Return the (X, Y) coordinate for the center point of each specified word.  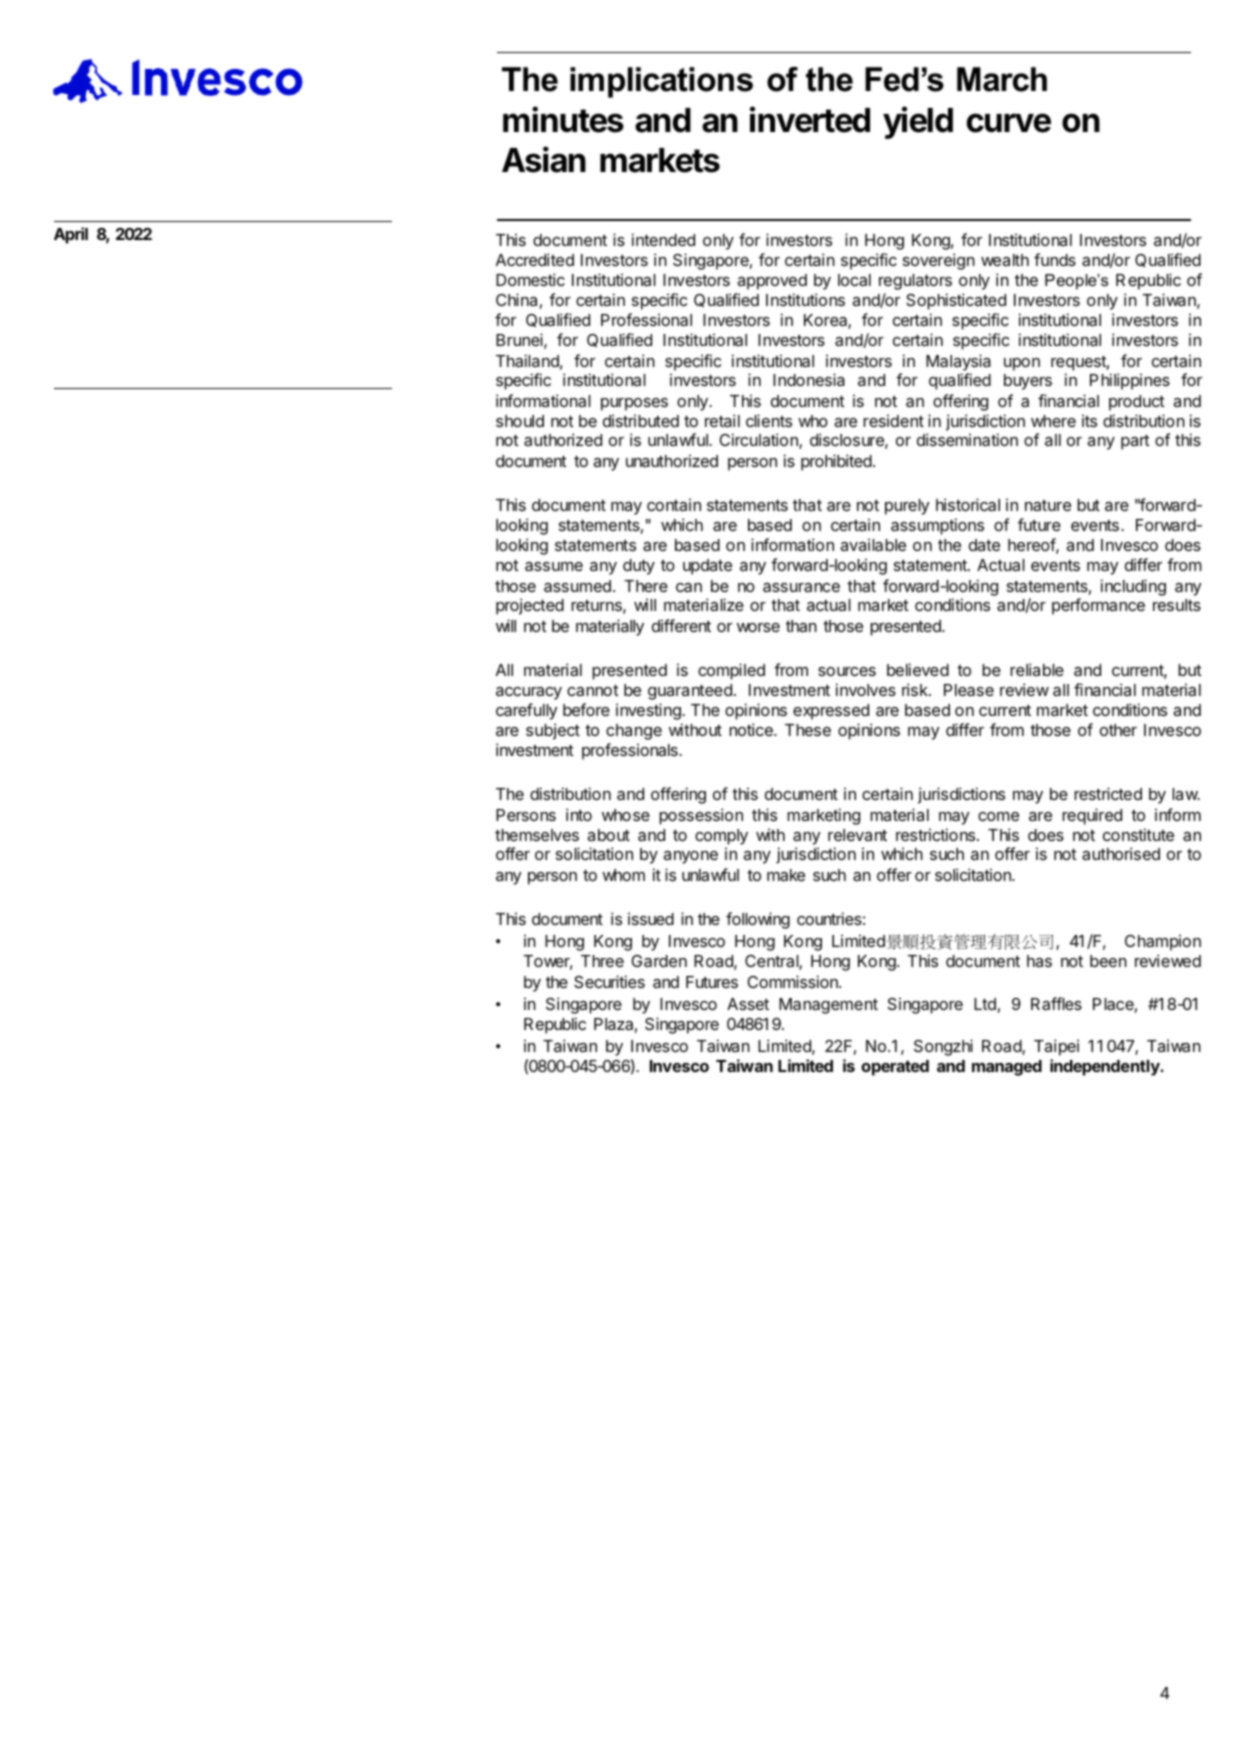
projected (530, 606)
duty (639, 567)
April (71, 235)
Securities (609, 981)
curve (1009, 123)
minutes (563, 119)
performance (1098, 606)
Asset (748, 1004)
